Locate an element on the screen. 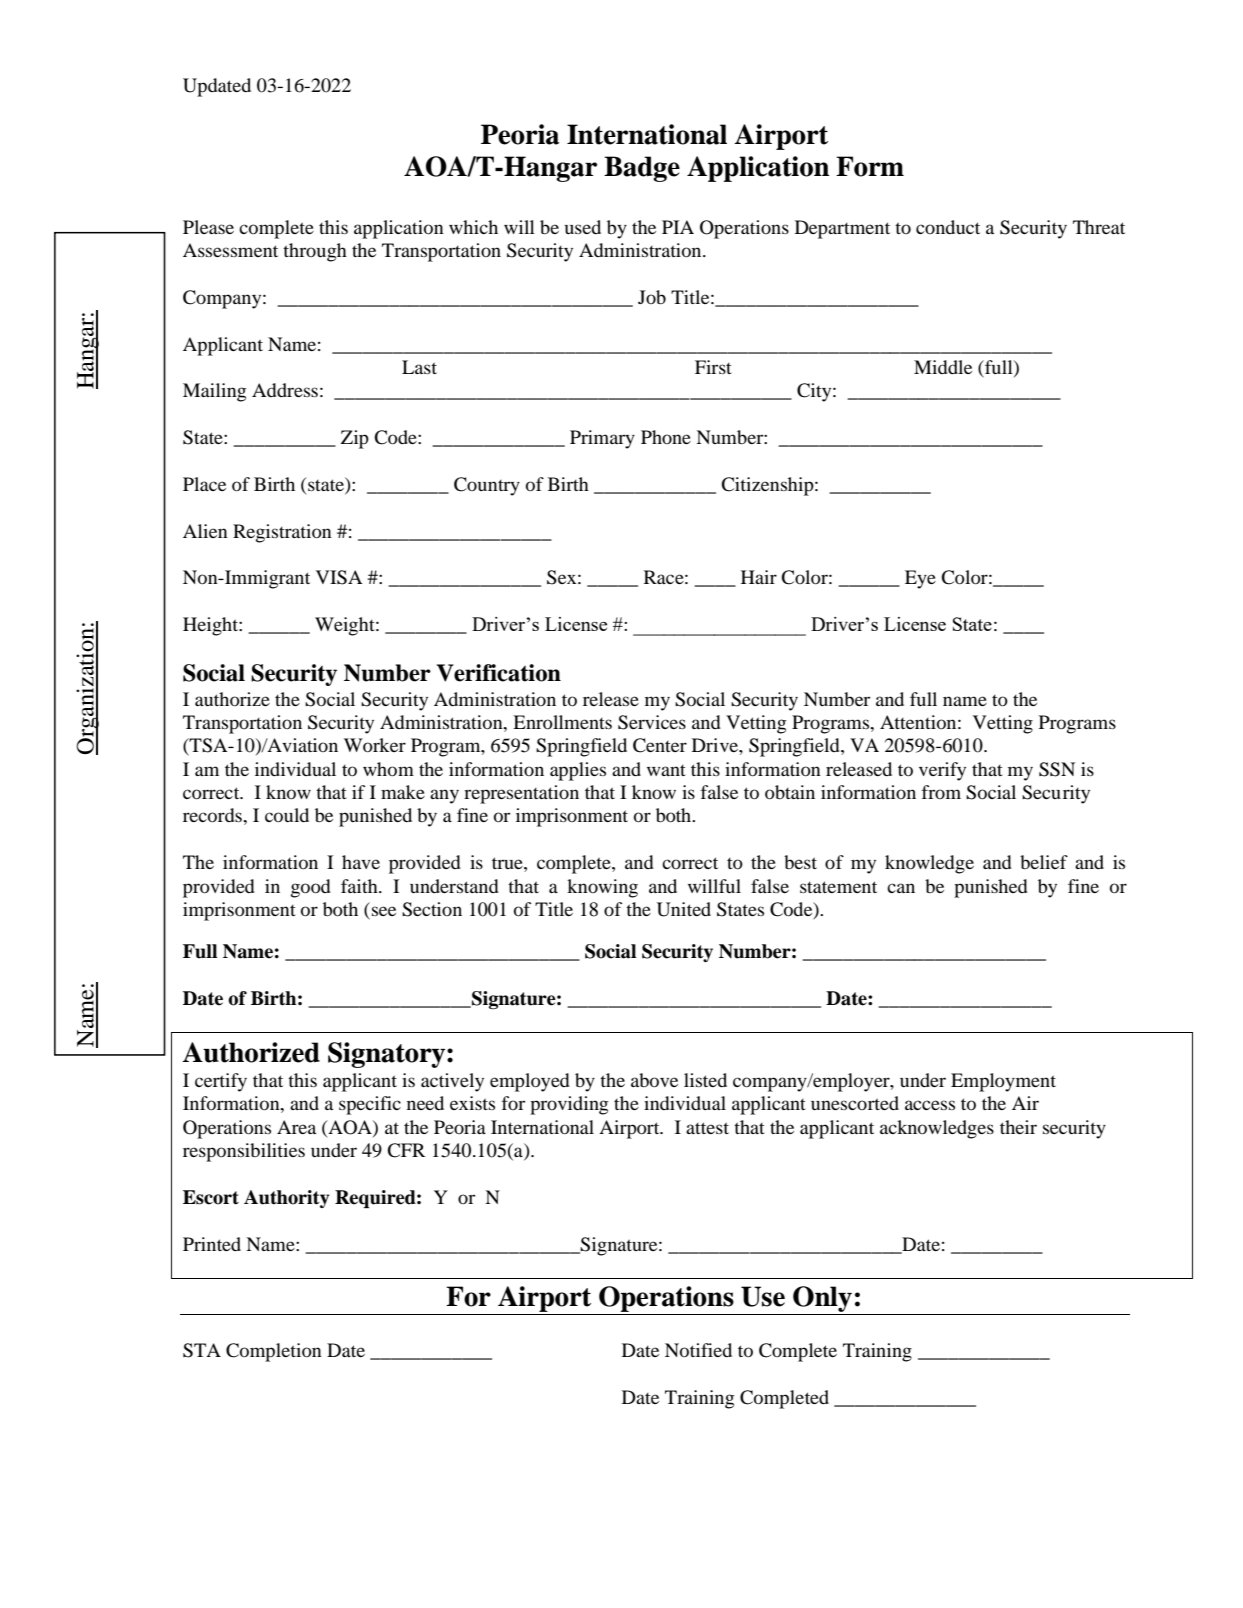 The image size is (1243, 1608). verify is located at coordinates (942, 771).
